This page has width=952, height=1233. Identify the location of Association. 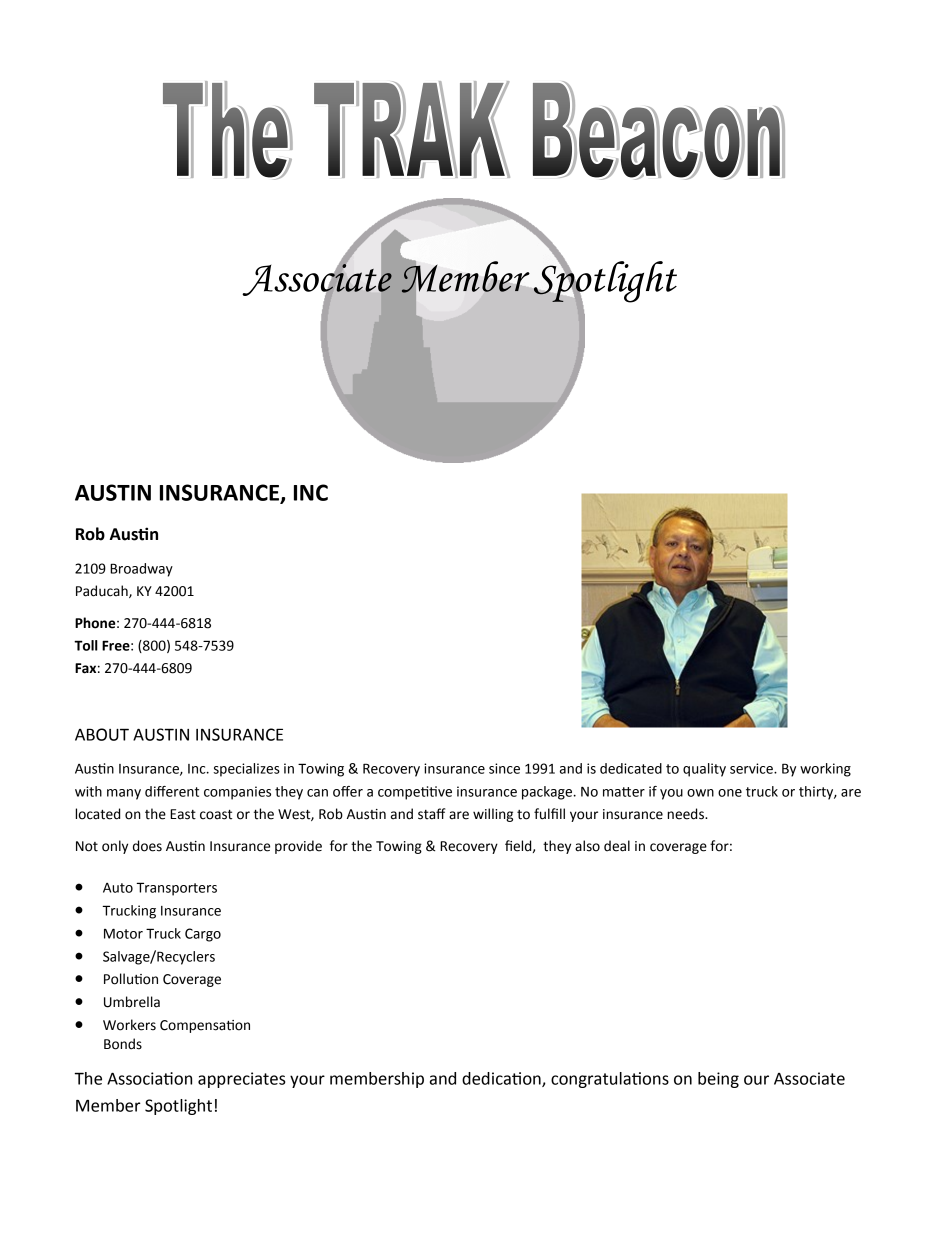
(149, 1078).
